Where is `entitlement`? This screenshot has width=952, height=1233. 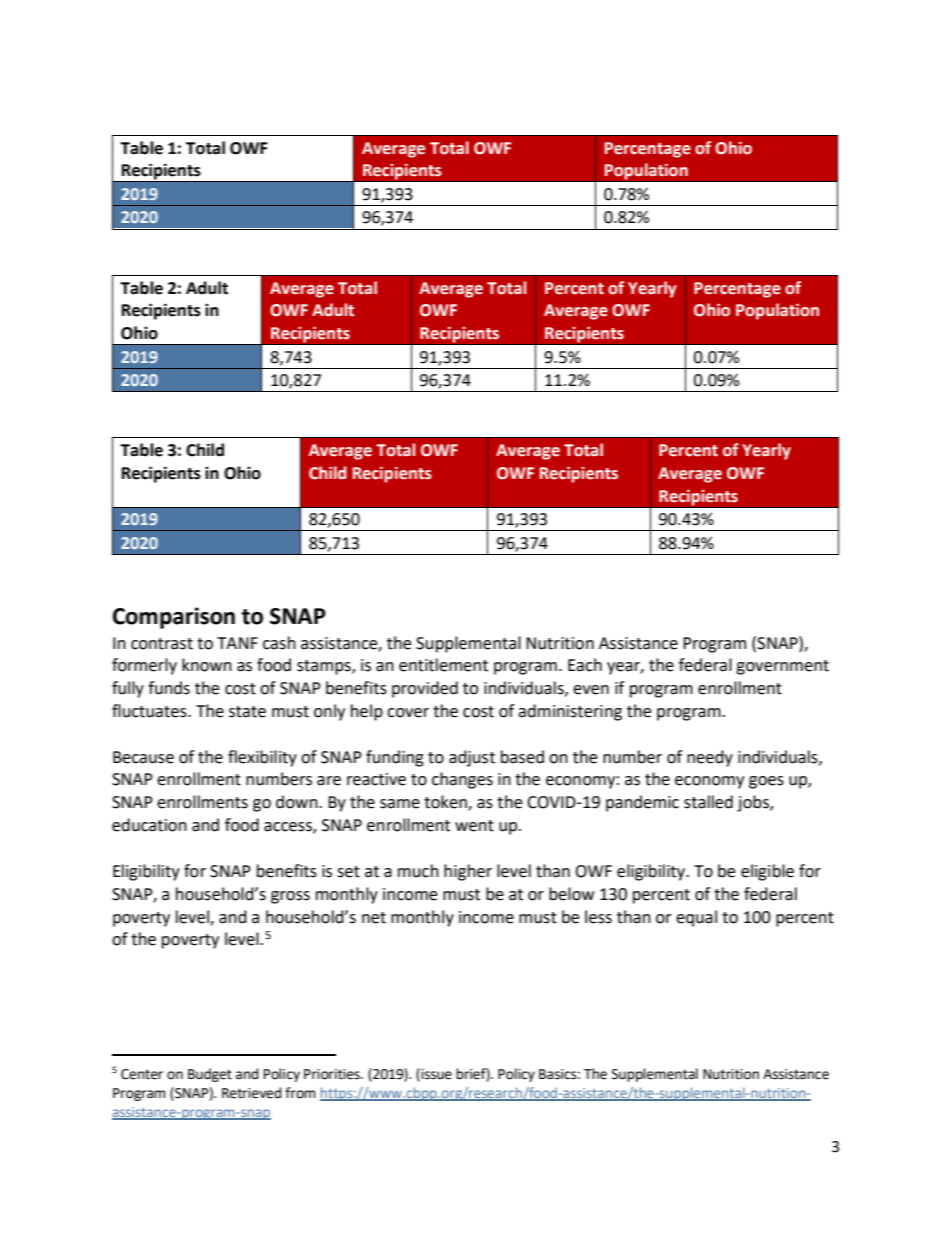 entitlement is located at coordinates (443, 665).
